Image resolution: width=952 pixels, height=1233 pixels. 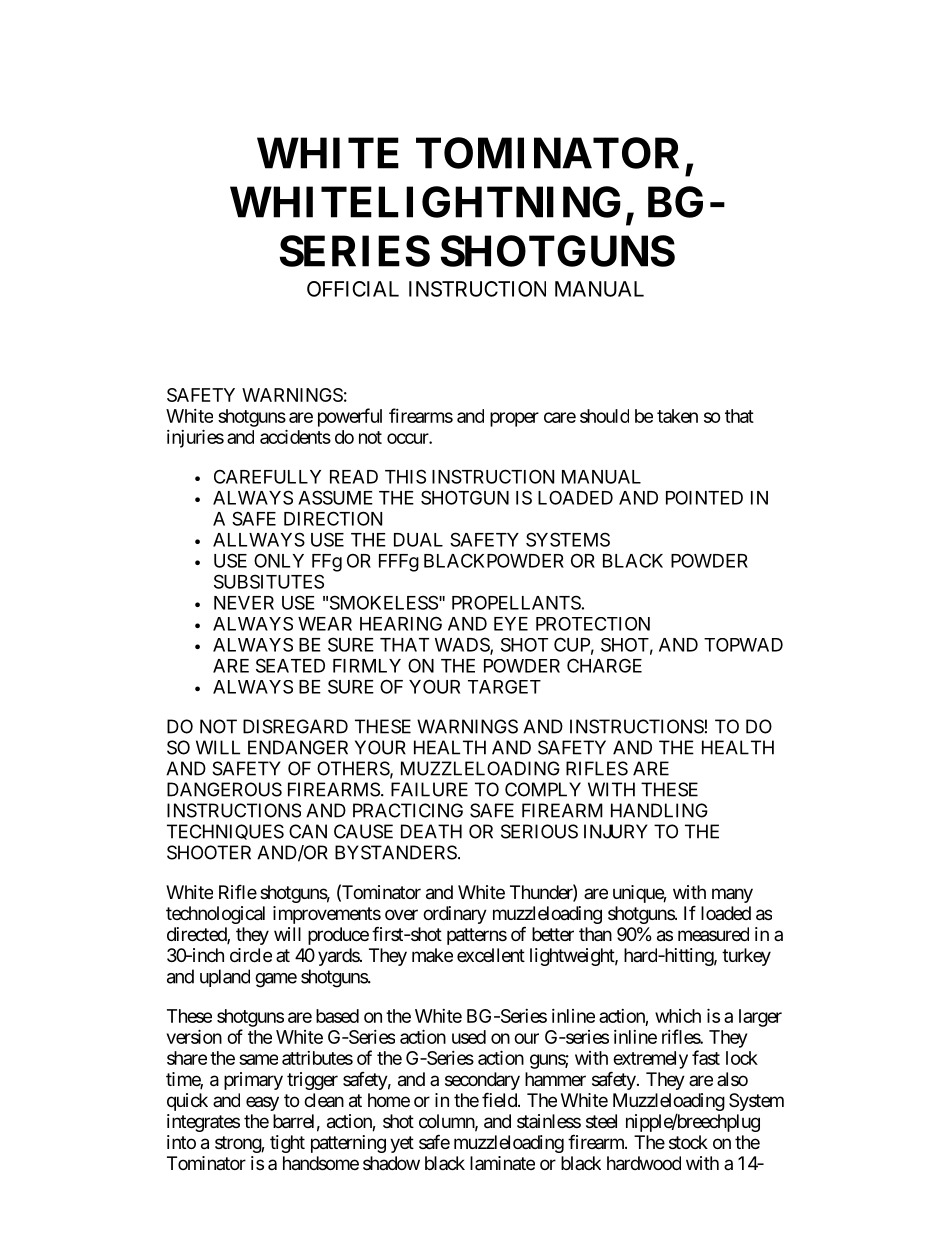 What do you see at coordinates (502, 1163) in the screenshot?
I see `laminate` at bounding box center [502, 1163].
